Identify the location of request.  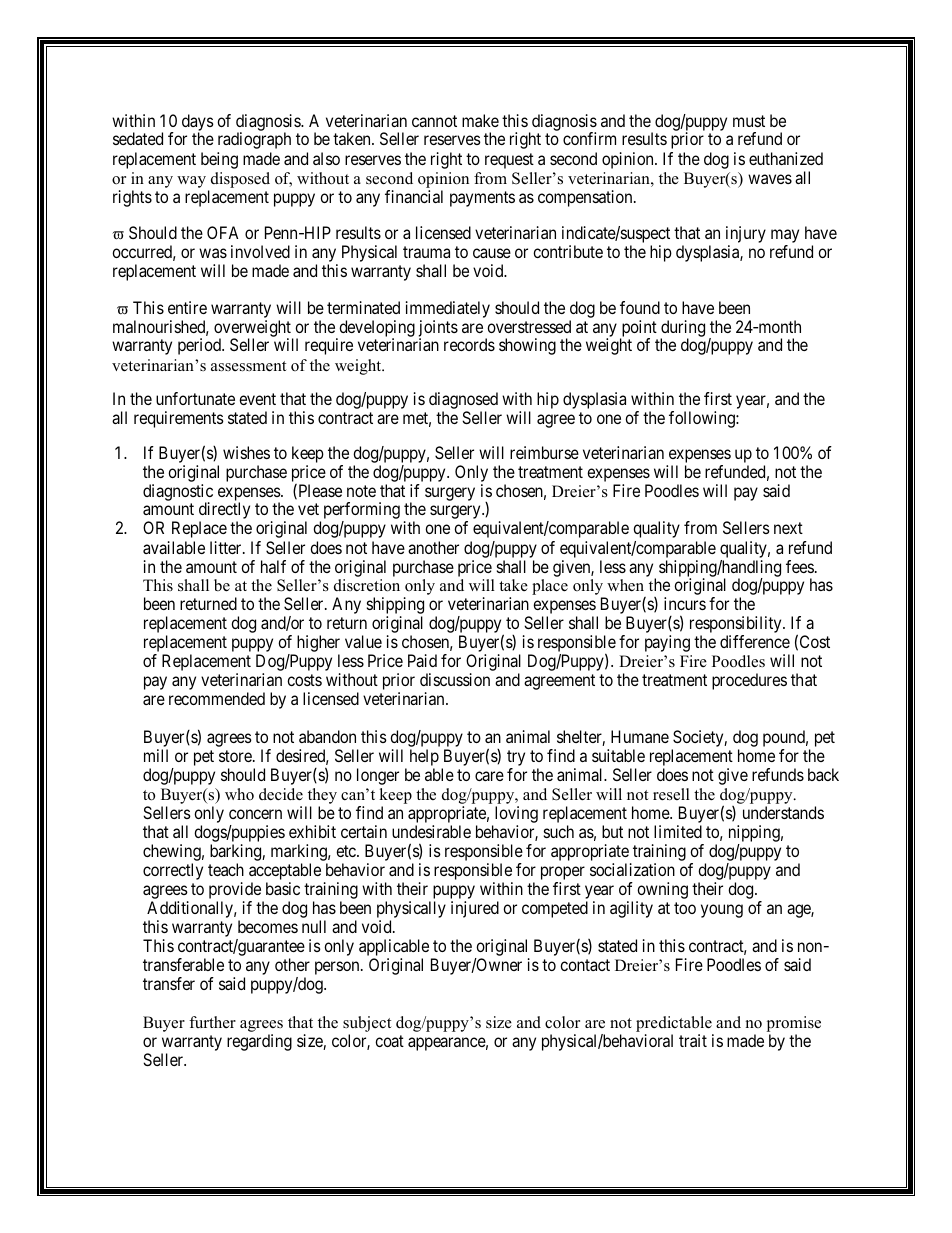
(509, 161).
